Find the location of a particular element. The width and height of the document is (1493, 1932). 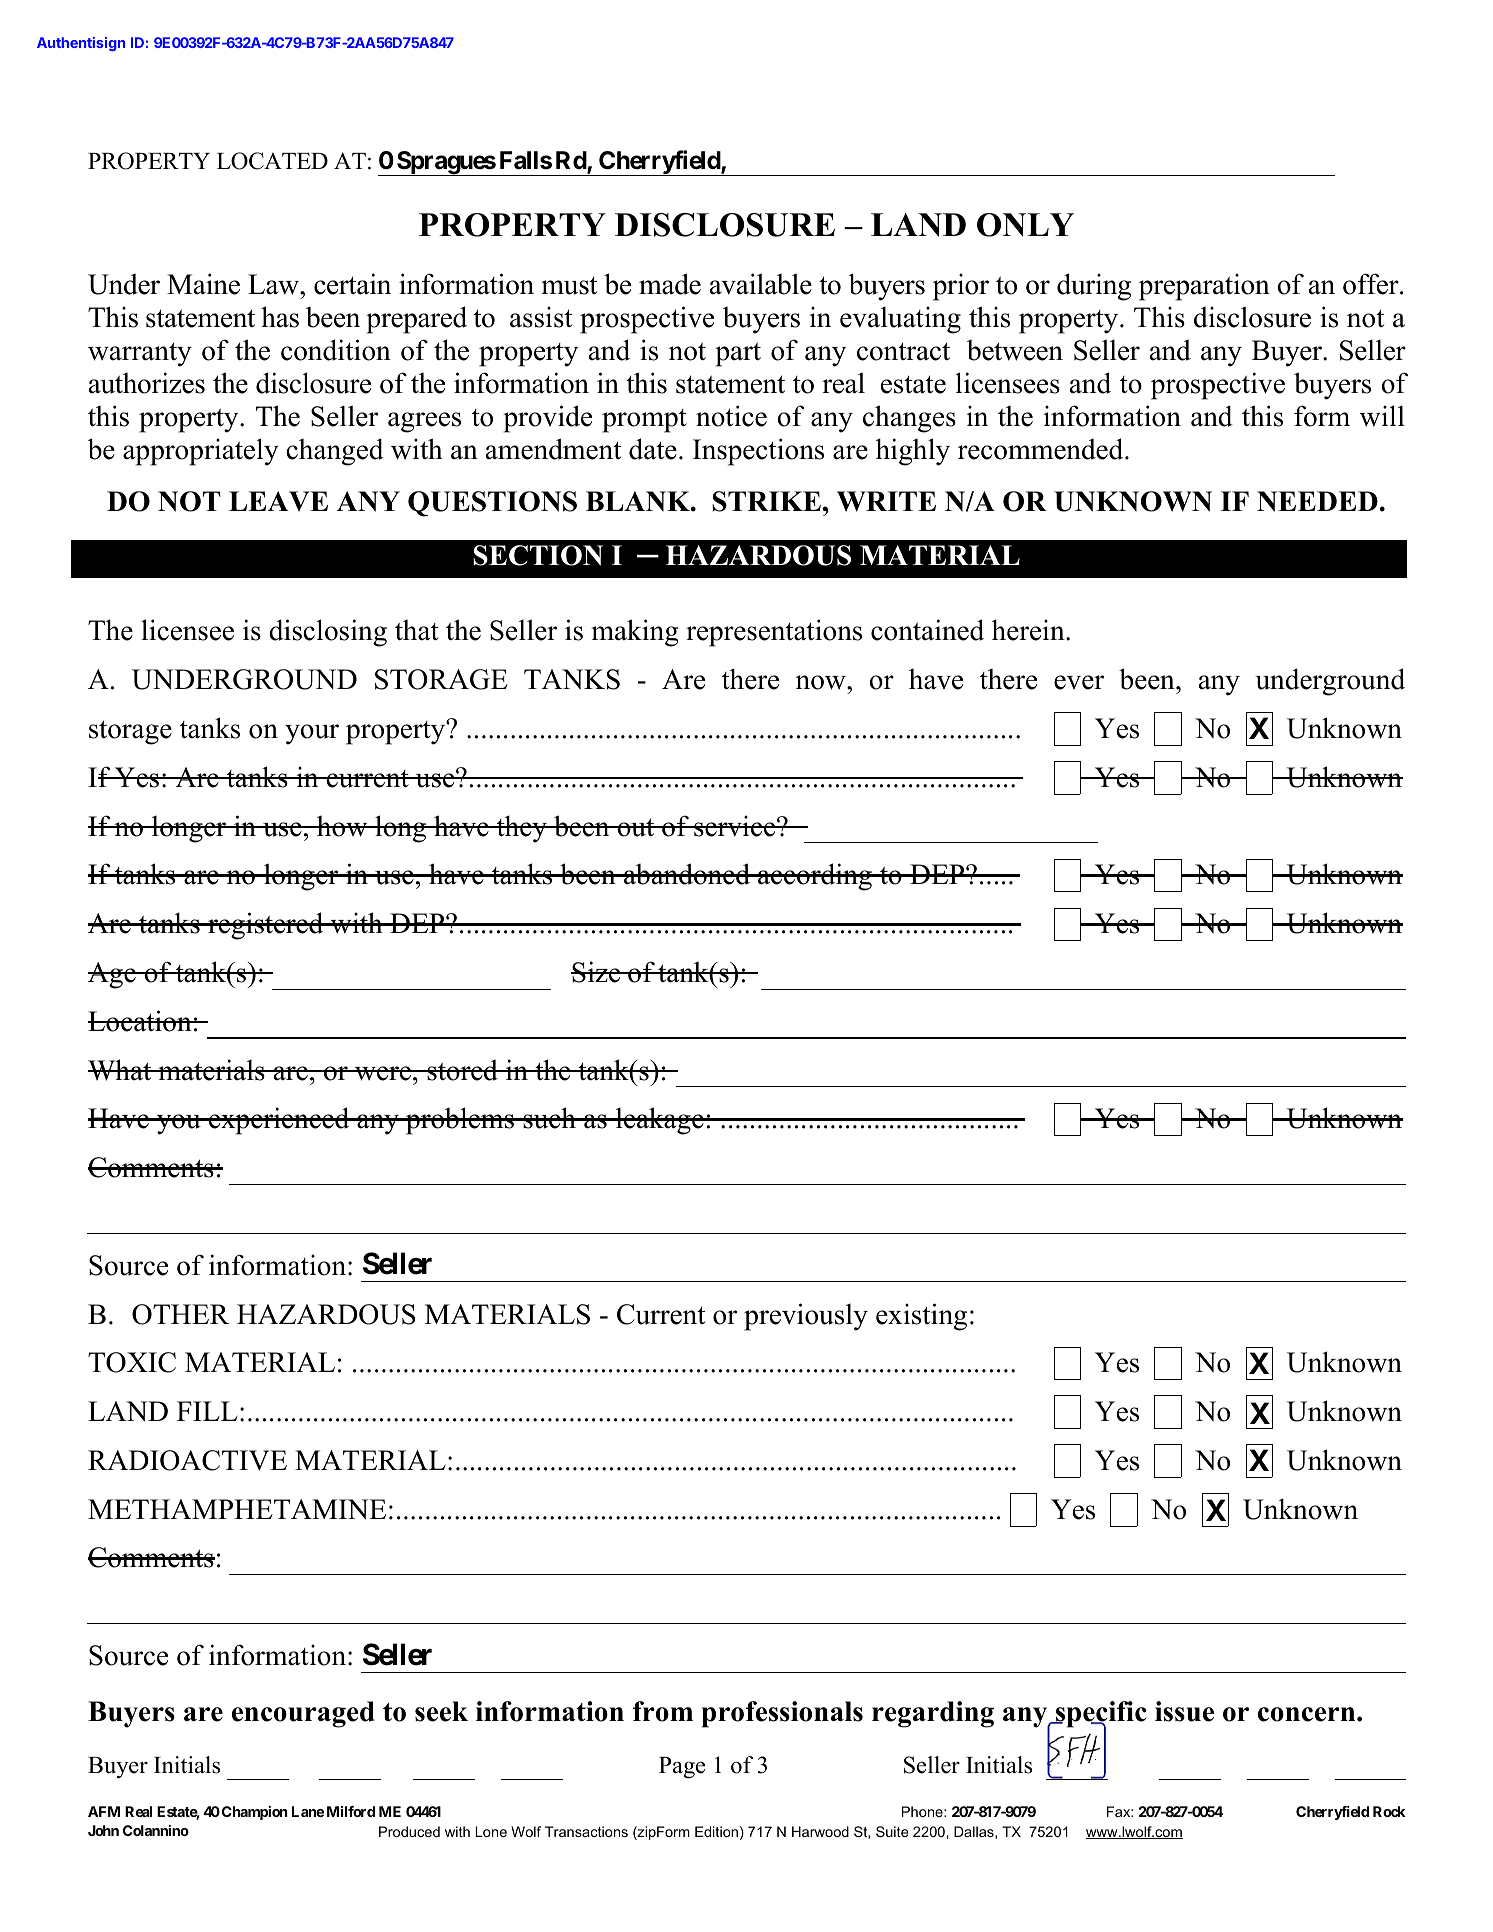

existing is located at coordinates (921, 1317).
